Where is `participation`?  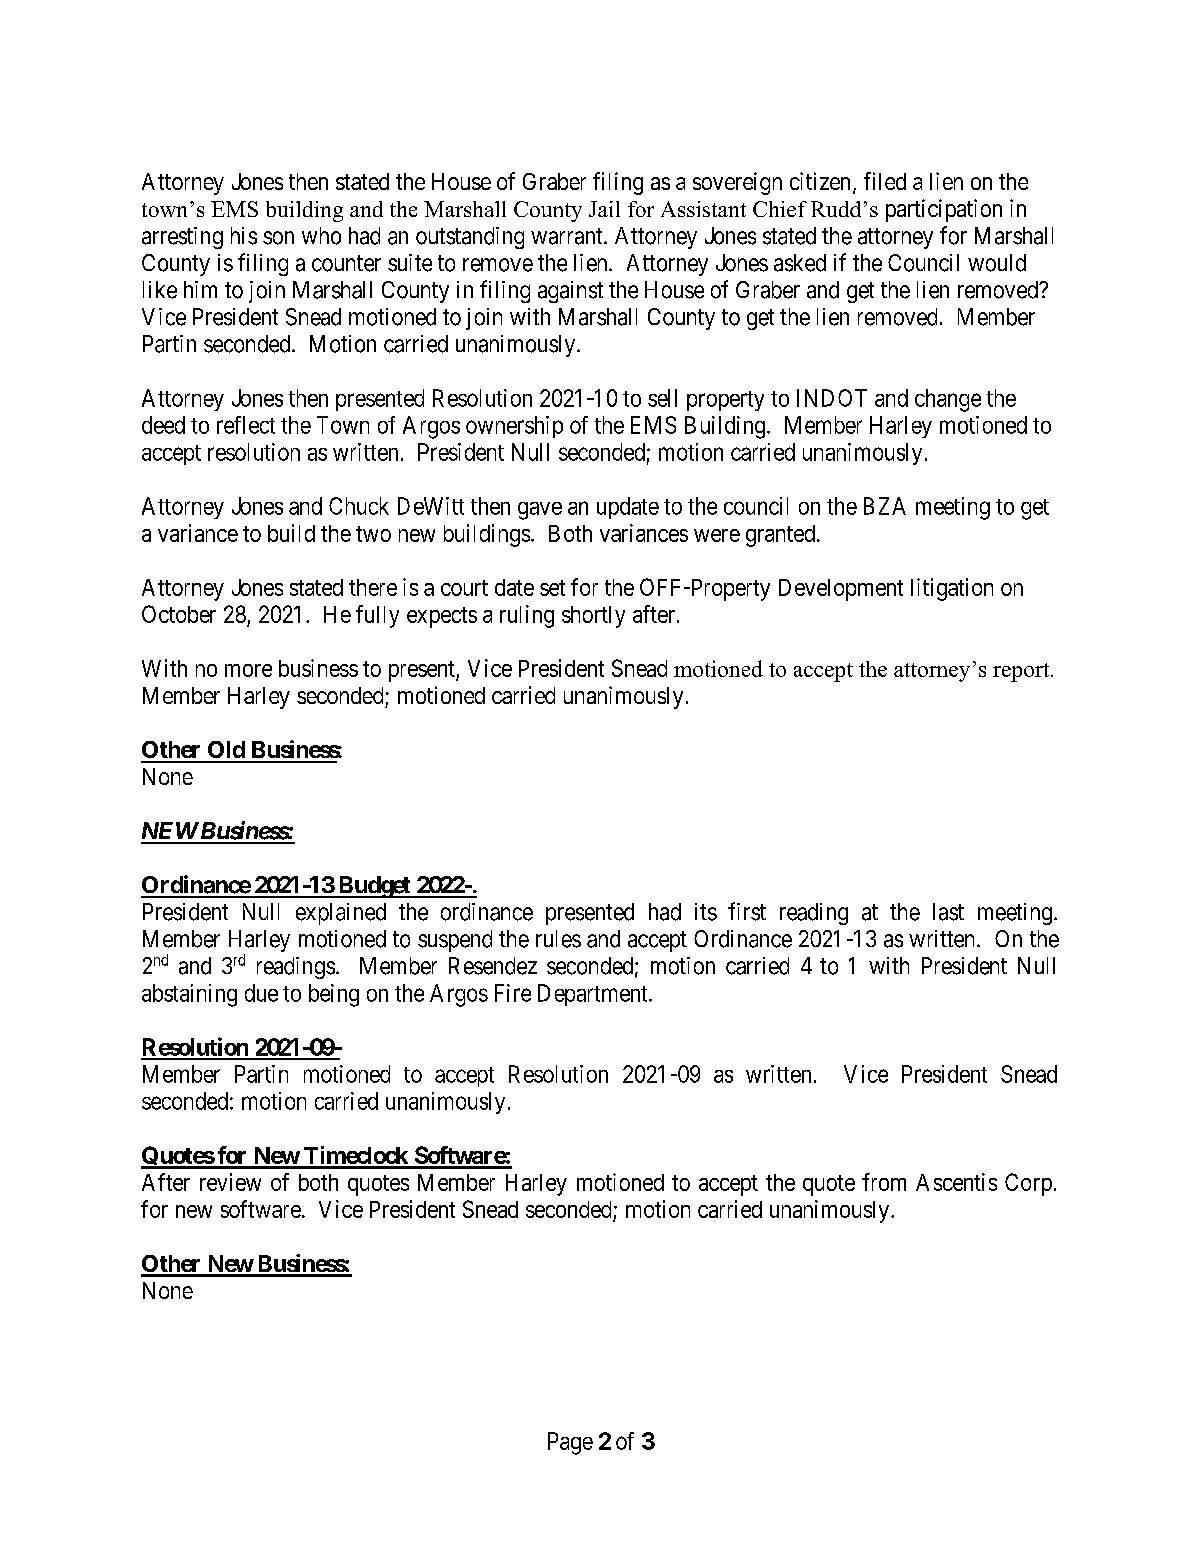 participation is located at coordinates (944, 210).
